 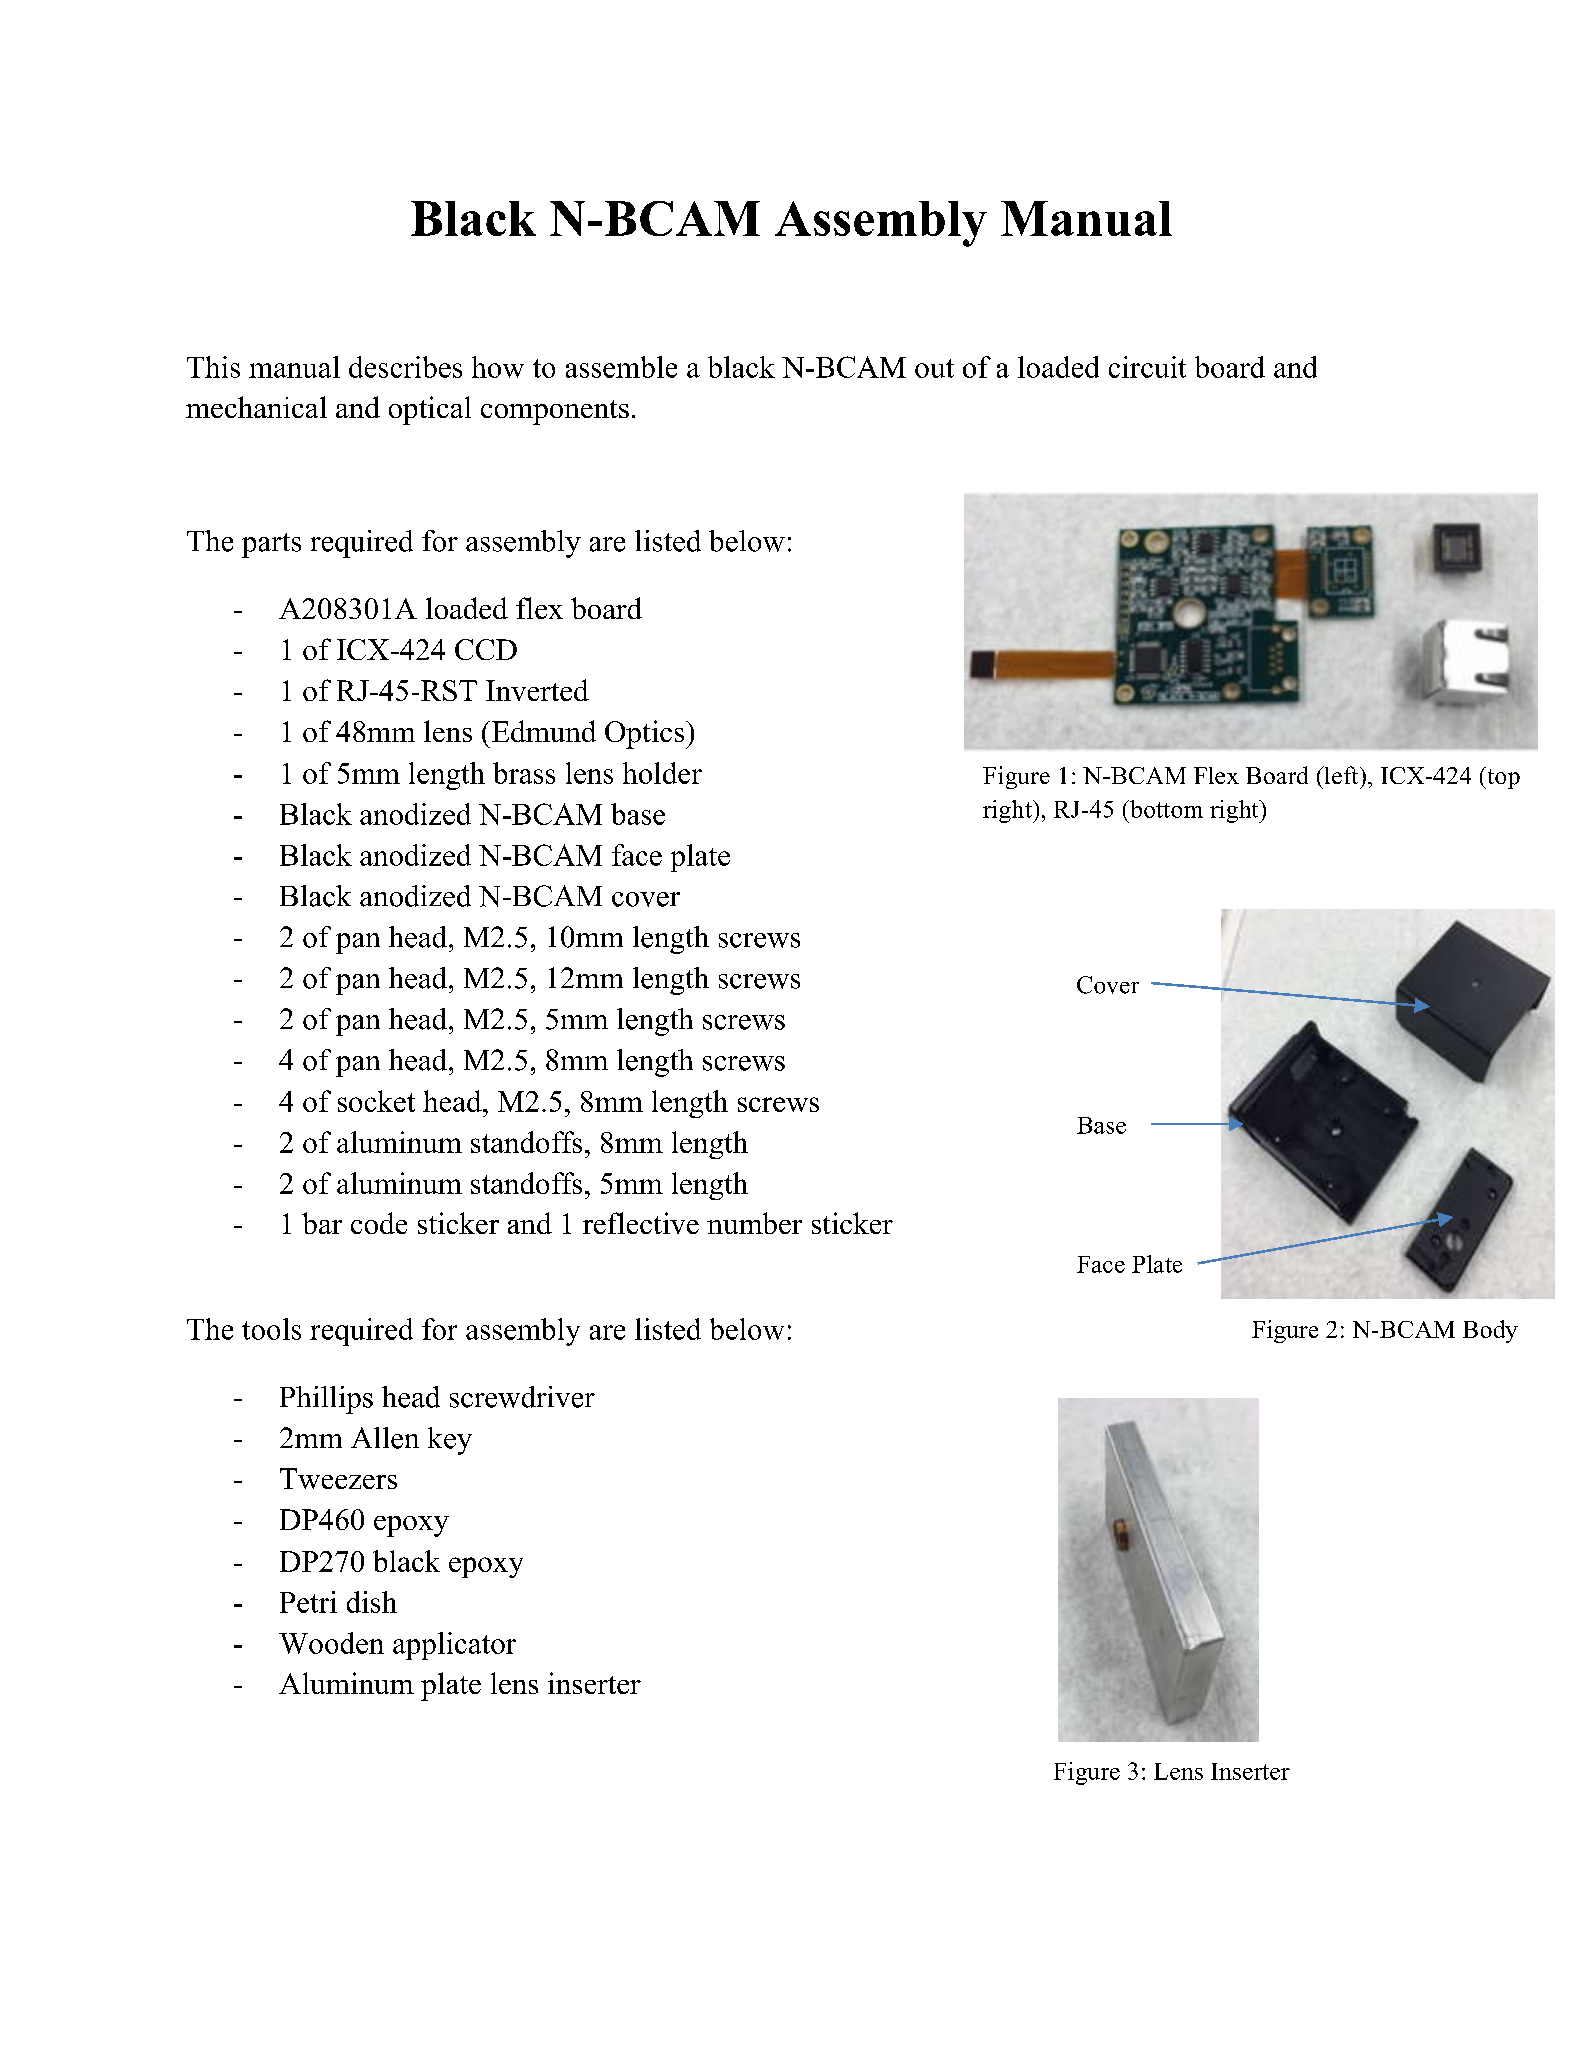 What do you see at coordinates (372, 1602) in the page?
I see `dish` at bounding box center [372, 1602].
